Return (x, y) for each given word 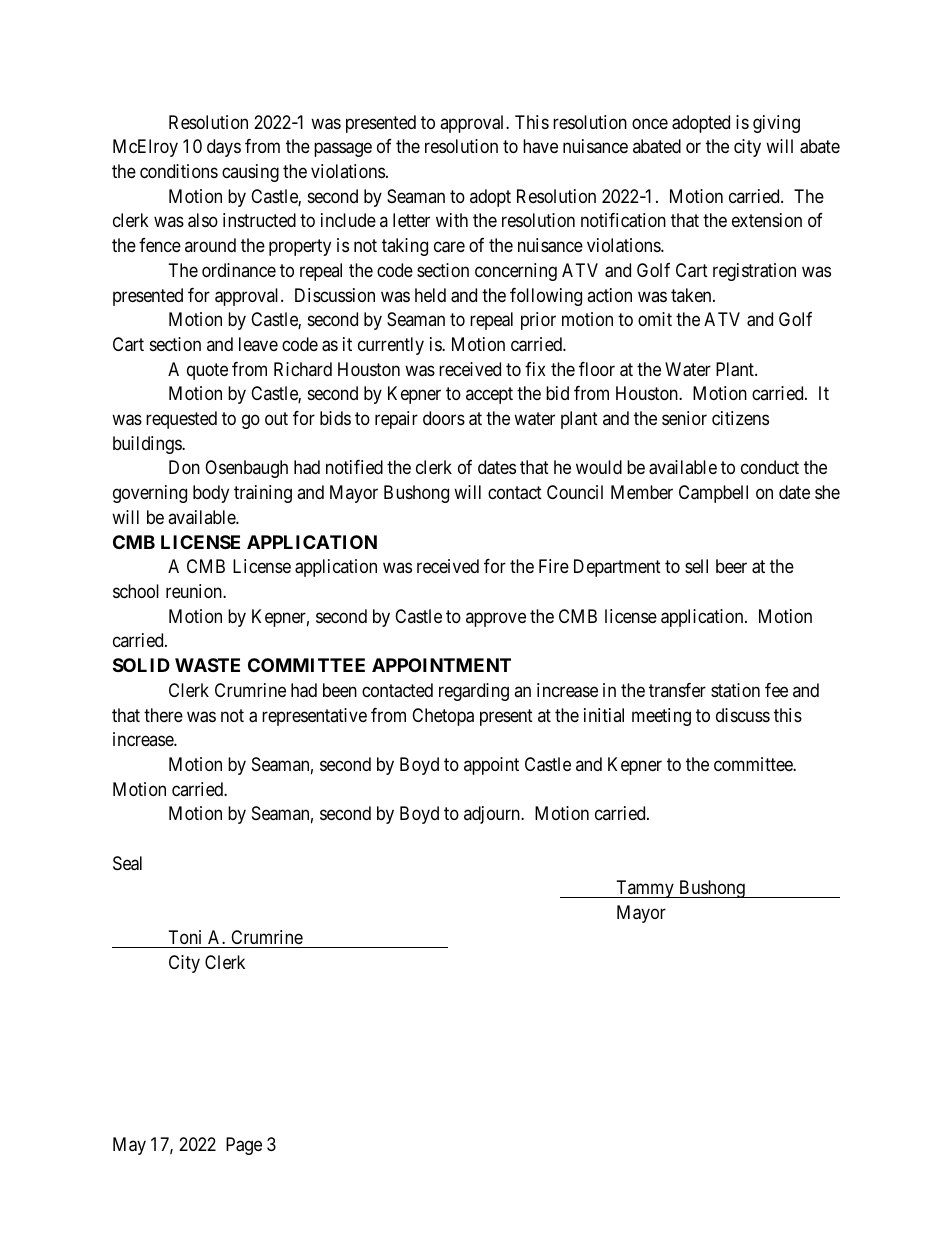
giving (776, 124)
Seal (127, 863)
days (224, 148)
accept (489, 396)
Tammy (645, 889)
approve (496, 619)
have (540, 146)
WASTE (207, 665)
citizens (740, 418)
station (735, 690)
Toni (185, 937)
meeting (661, 717)
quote (207, 371)
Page (244, 1146)
